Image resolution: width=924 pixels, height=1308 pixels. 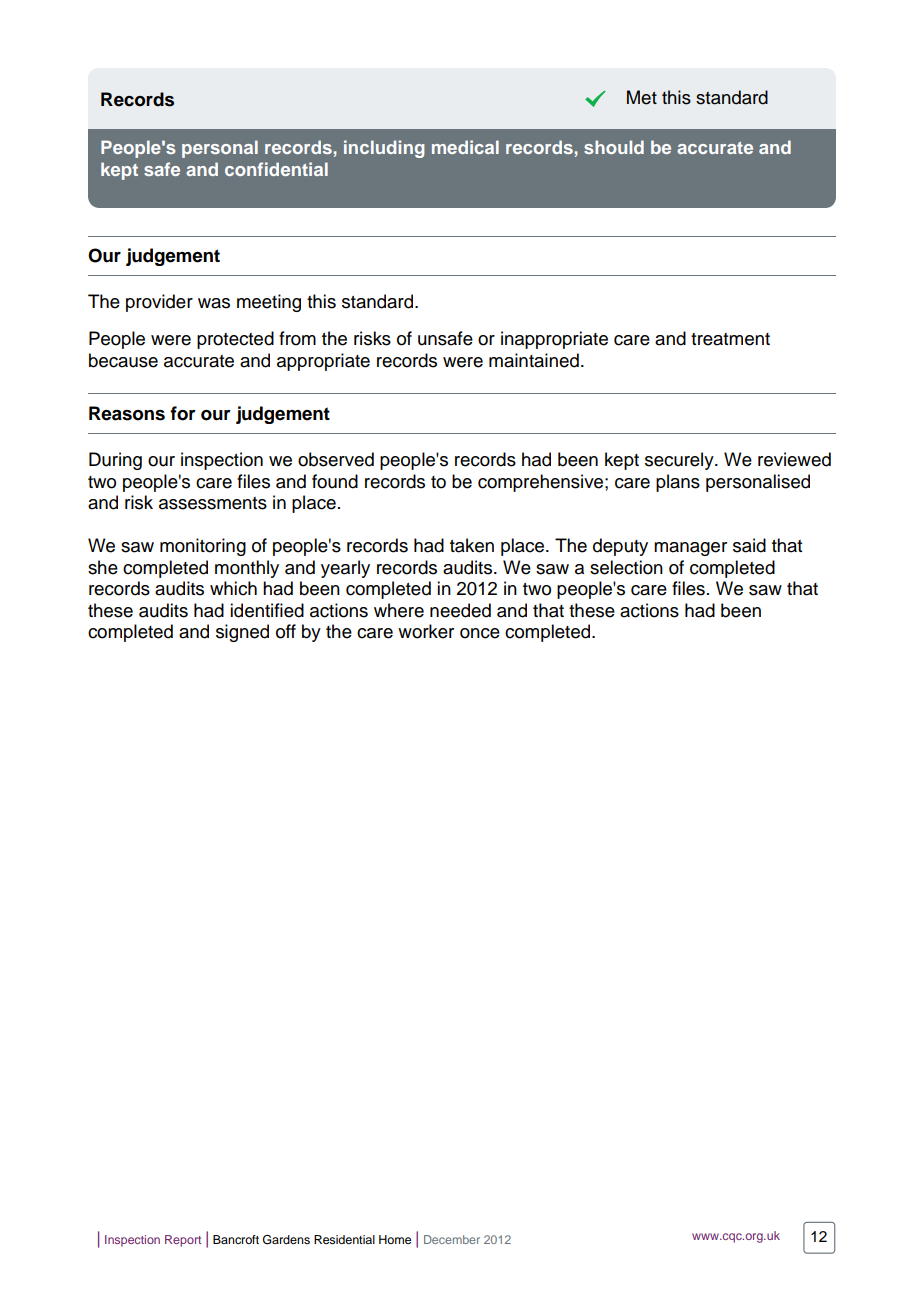 What do you see at coordinates (465, 147) in the image?
I see `medical` at bounding box center [465, 147].
